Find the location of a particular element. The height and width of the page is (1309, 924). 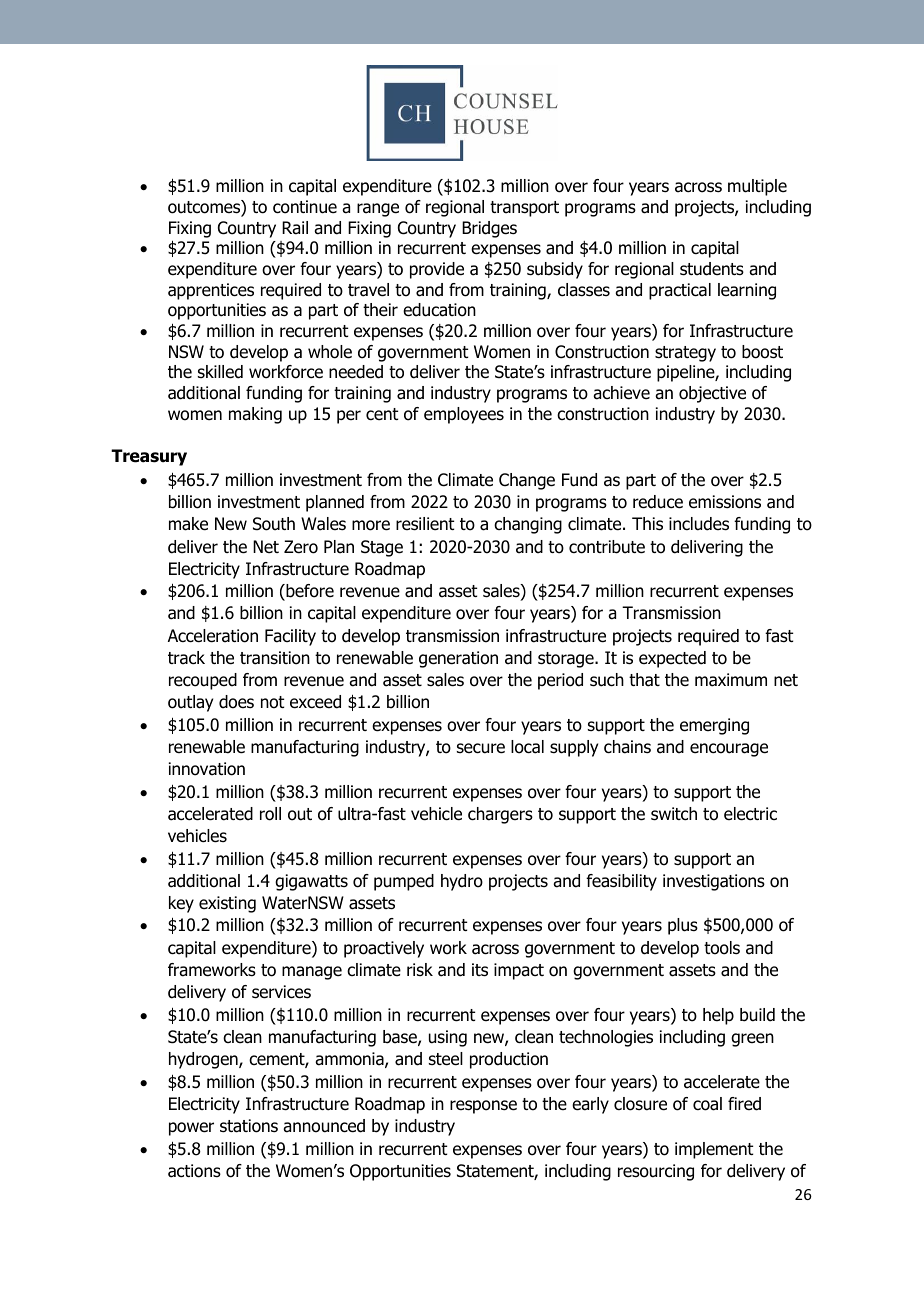

stations is located at coordinates (249, 1126).
